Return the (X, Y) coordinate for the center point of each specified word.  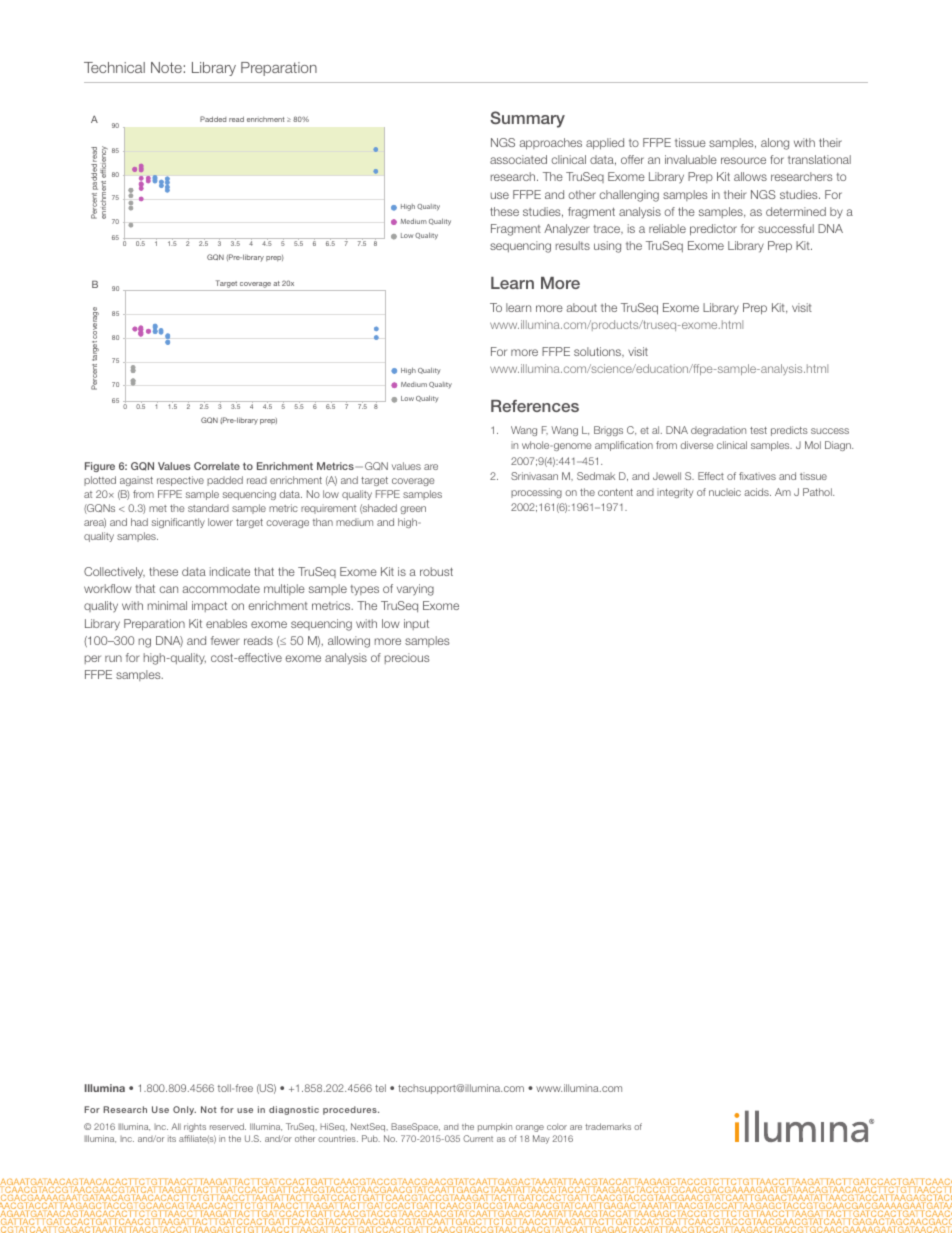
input (416, 624)
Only (184, 1110)
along (775, 144)
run (113, 658)
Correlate (217, 466)
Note (166, 67)
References (535, 406)
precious (407, 658)
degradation (718, 431)
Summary (527, 119)
